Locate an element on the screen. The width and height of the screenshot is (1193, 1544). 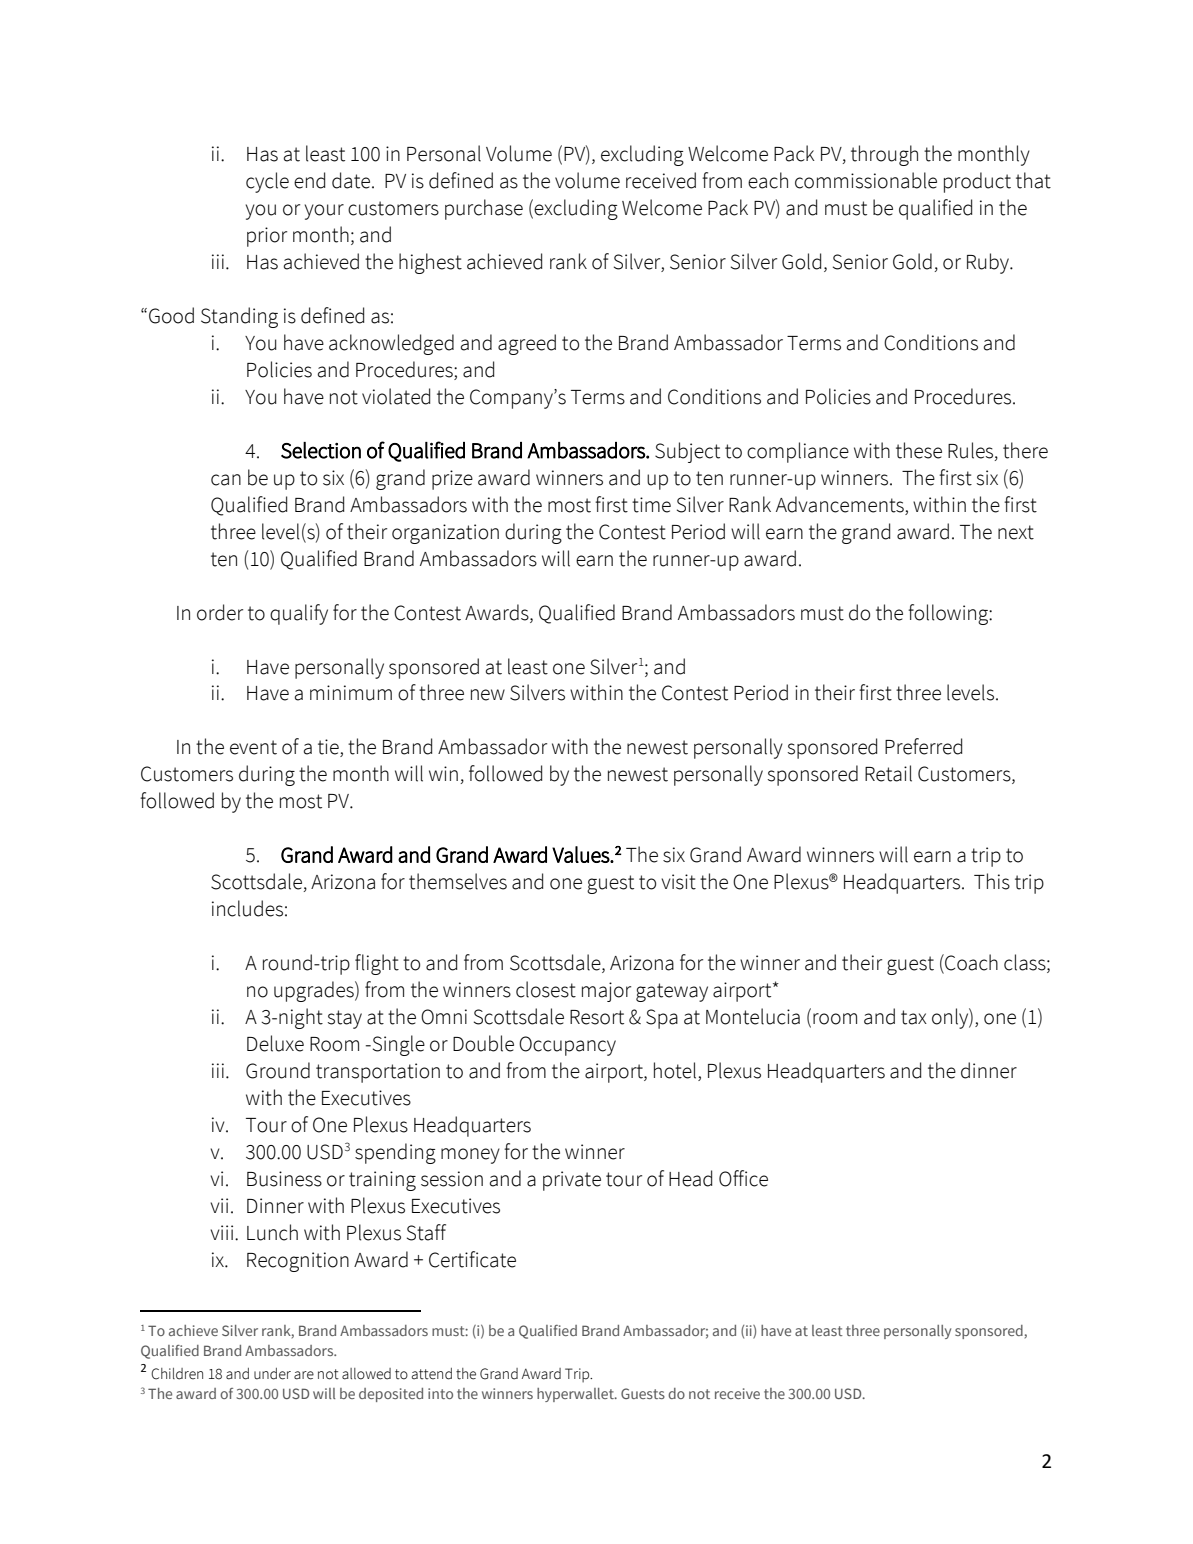
cycle is located at coordinates (267, 182).
